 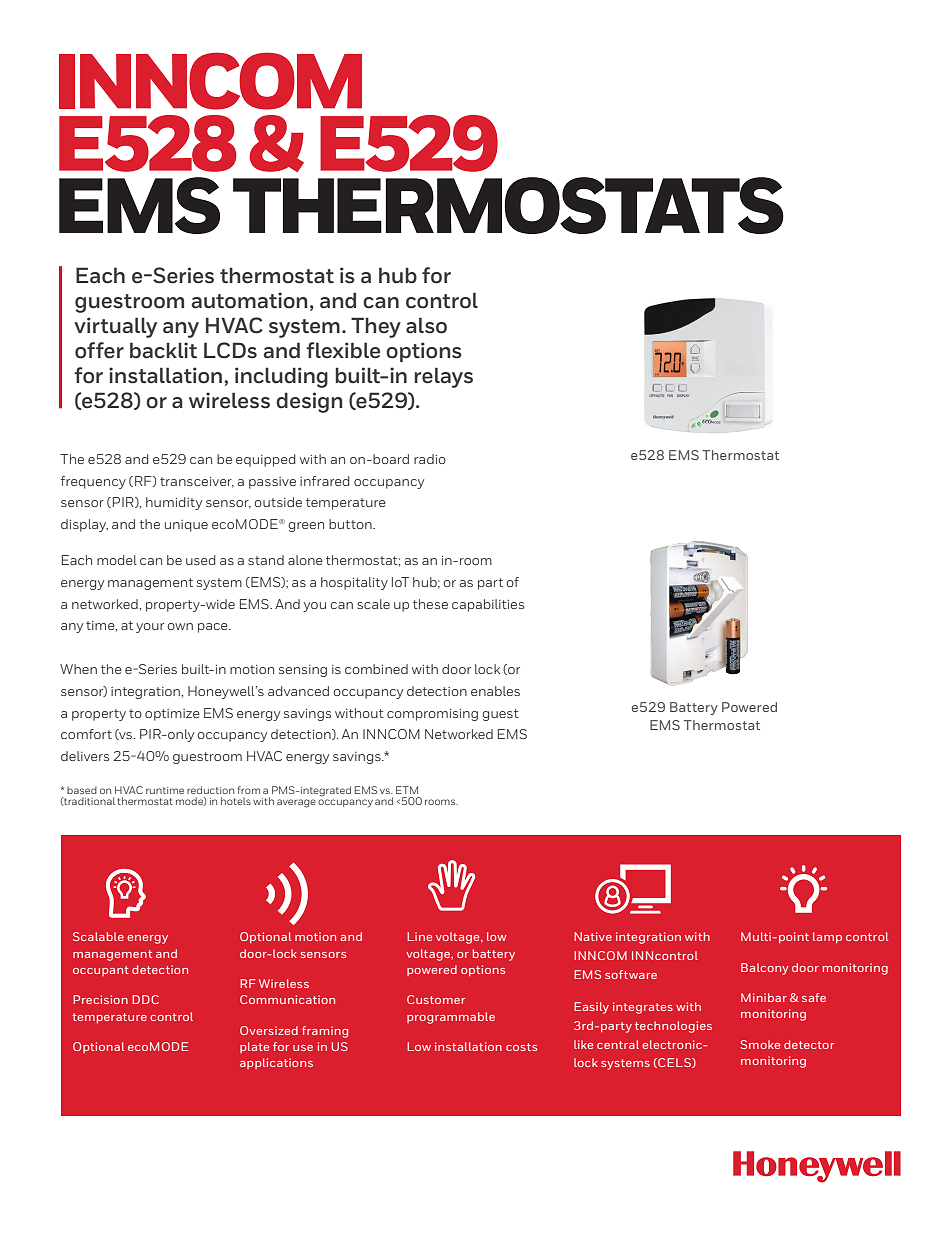 What do you see at coordinates (443, 377) in the screenshot?
I see `relays` at bounding box center [443, 377].
